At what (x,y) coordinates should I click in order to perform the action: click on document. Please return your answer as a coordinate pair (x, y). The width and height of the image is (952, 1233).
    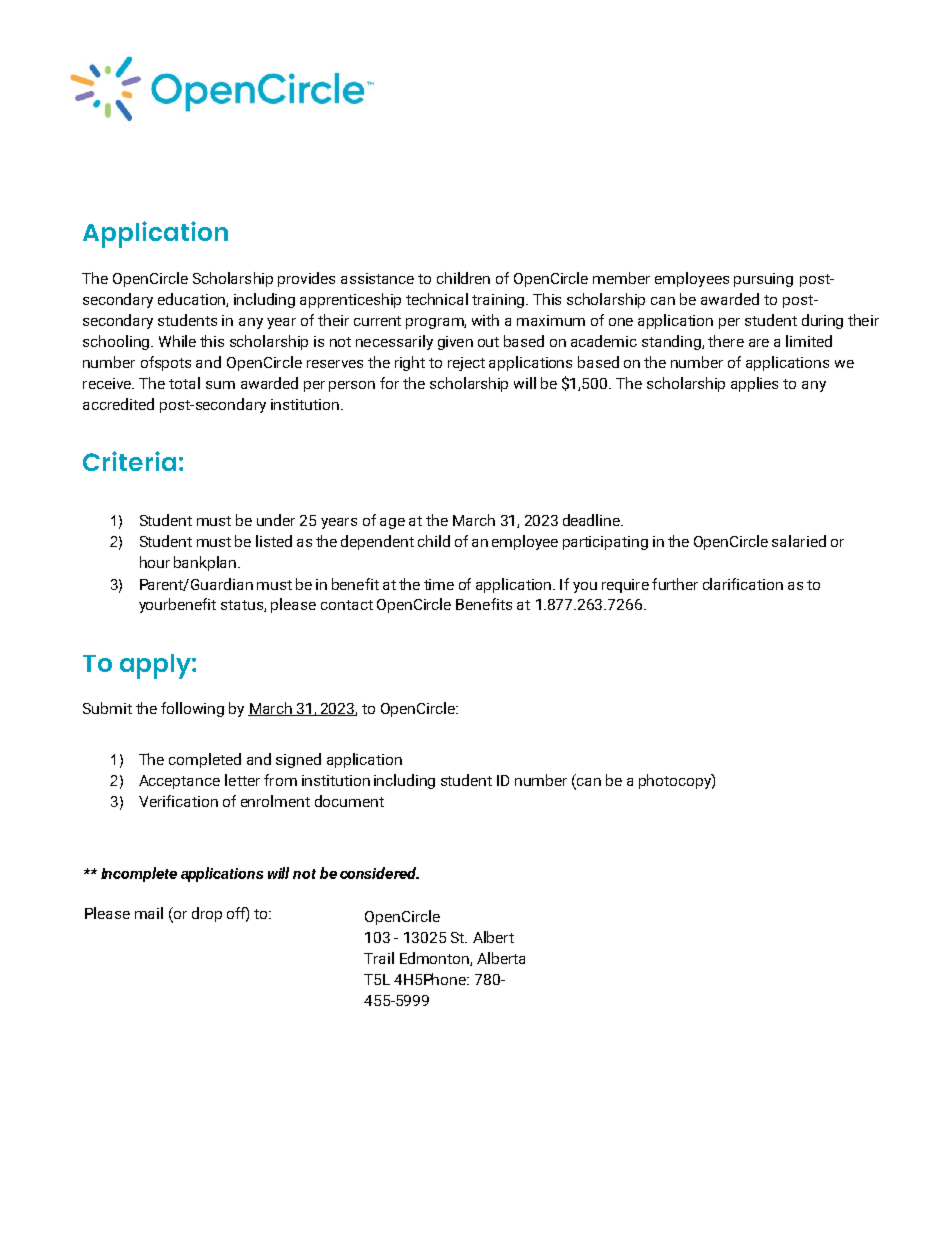
    Looking at the image, I should click on (349, 801).
